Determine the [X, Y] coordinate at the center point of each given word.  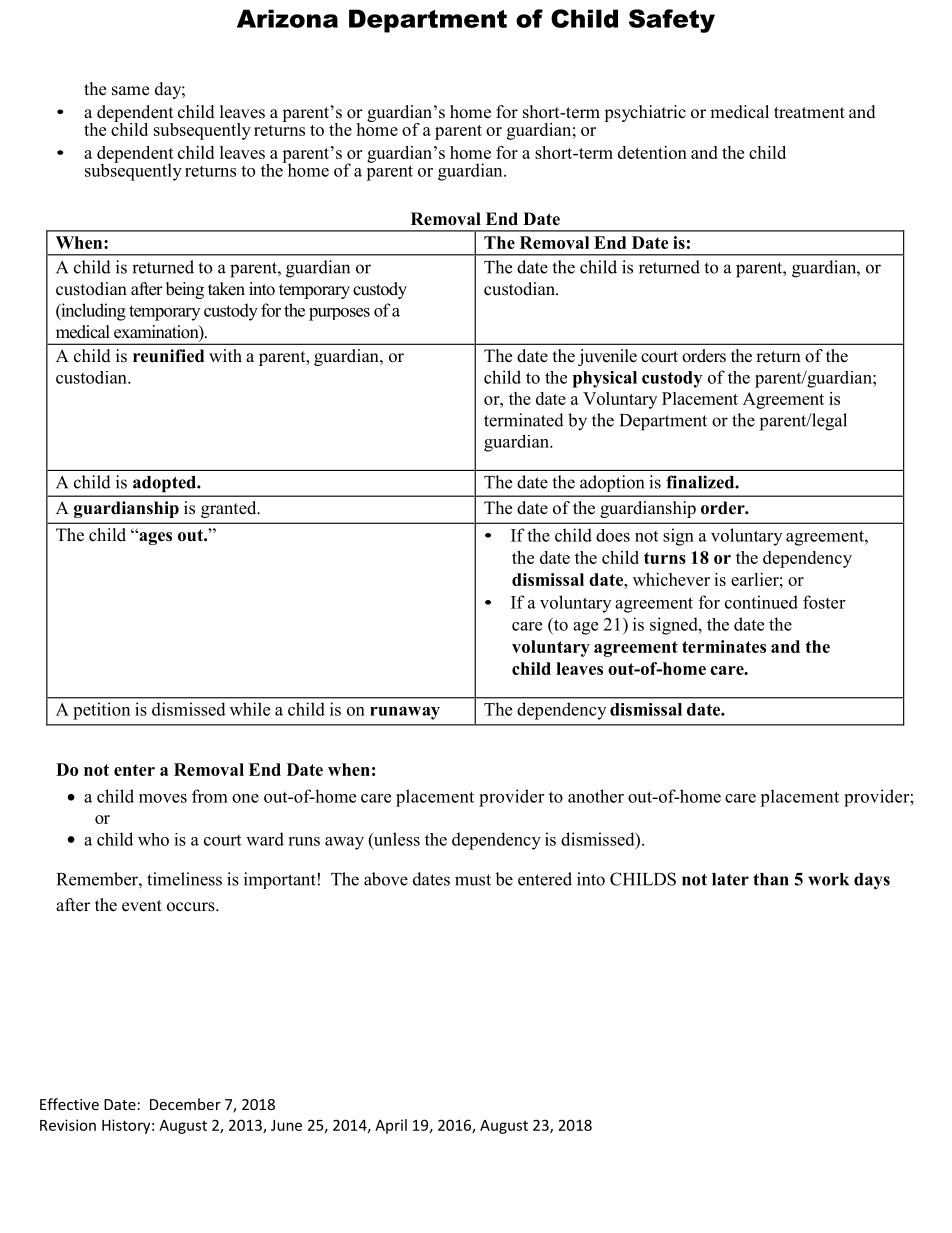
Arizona [287, 18]
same [130, 91]
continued [761, 602]
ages [154, 538]
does [613, 535]
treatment [809, 113]
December [185, 1104]
